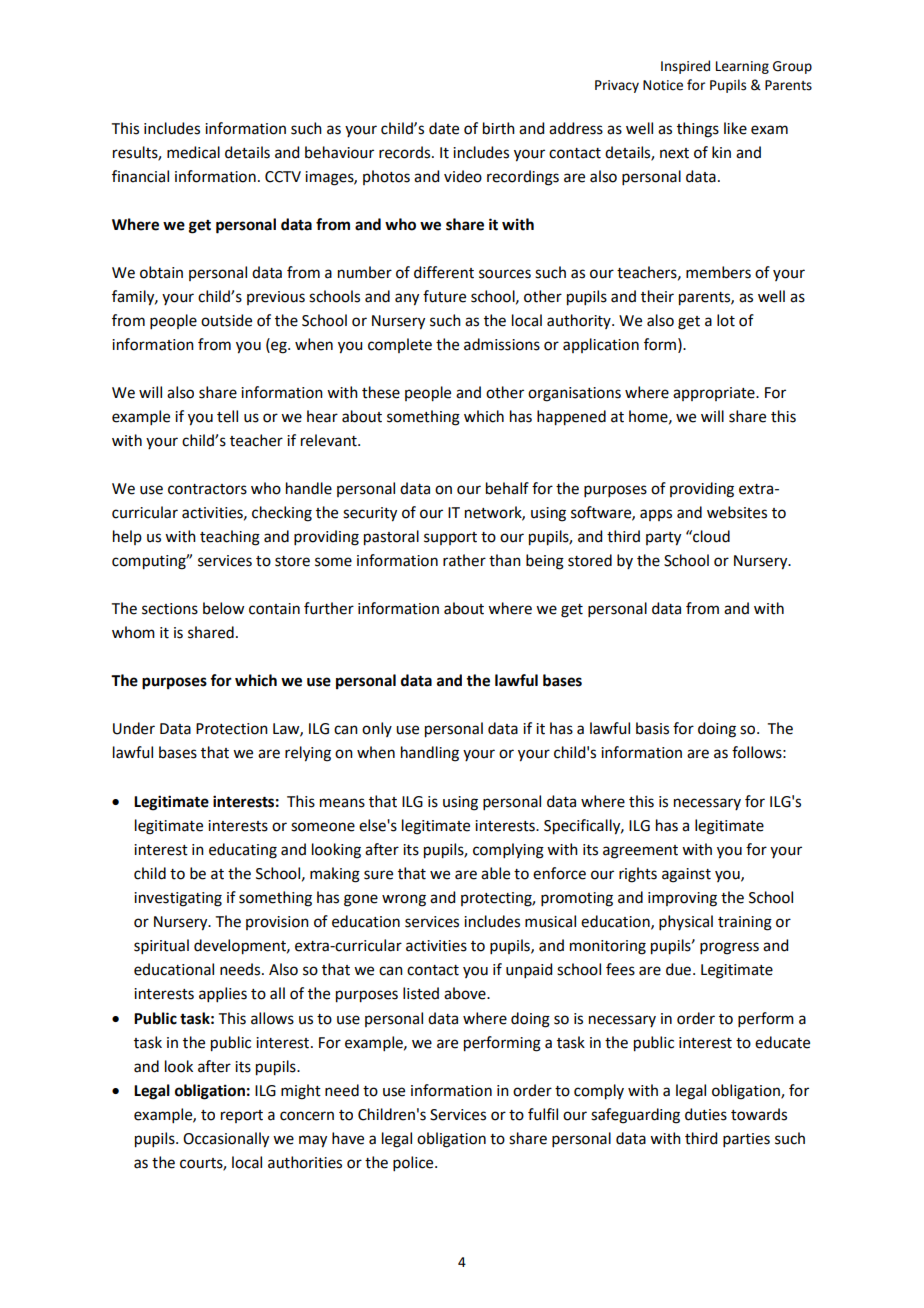 The image size is (924, 1308). I want to click on investigating, so click(178, 899).
